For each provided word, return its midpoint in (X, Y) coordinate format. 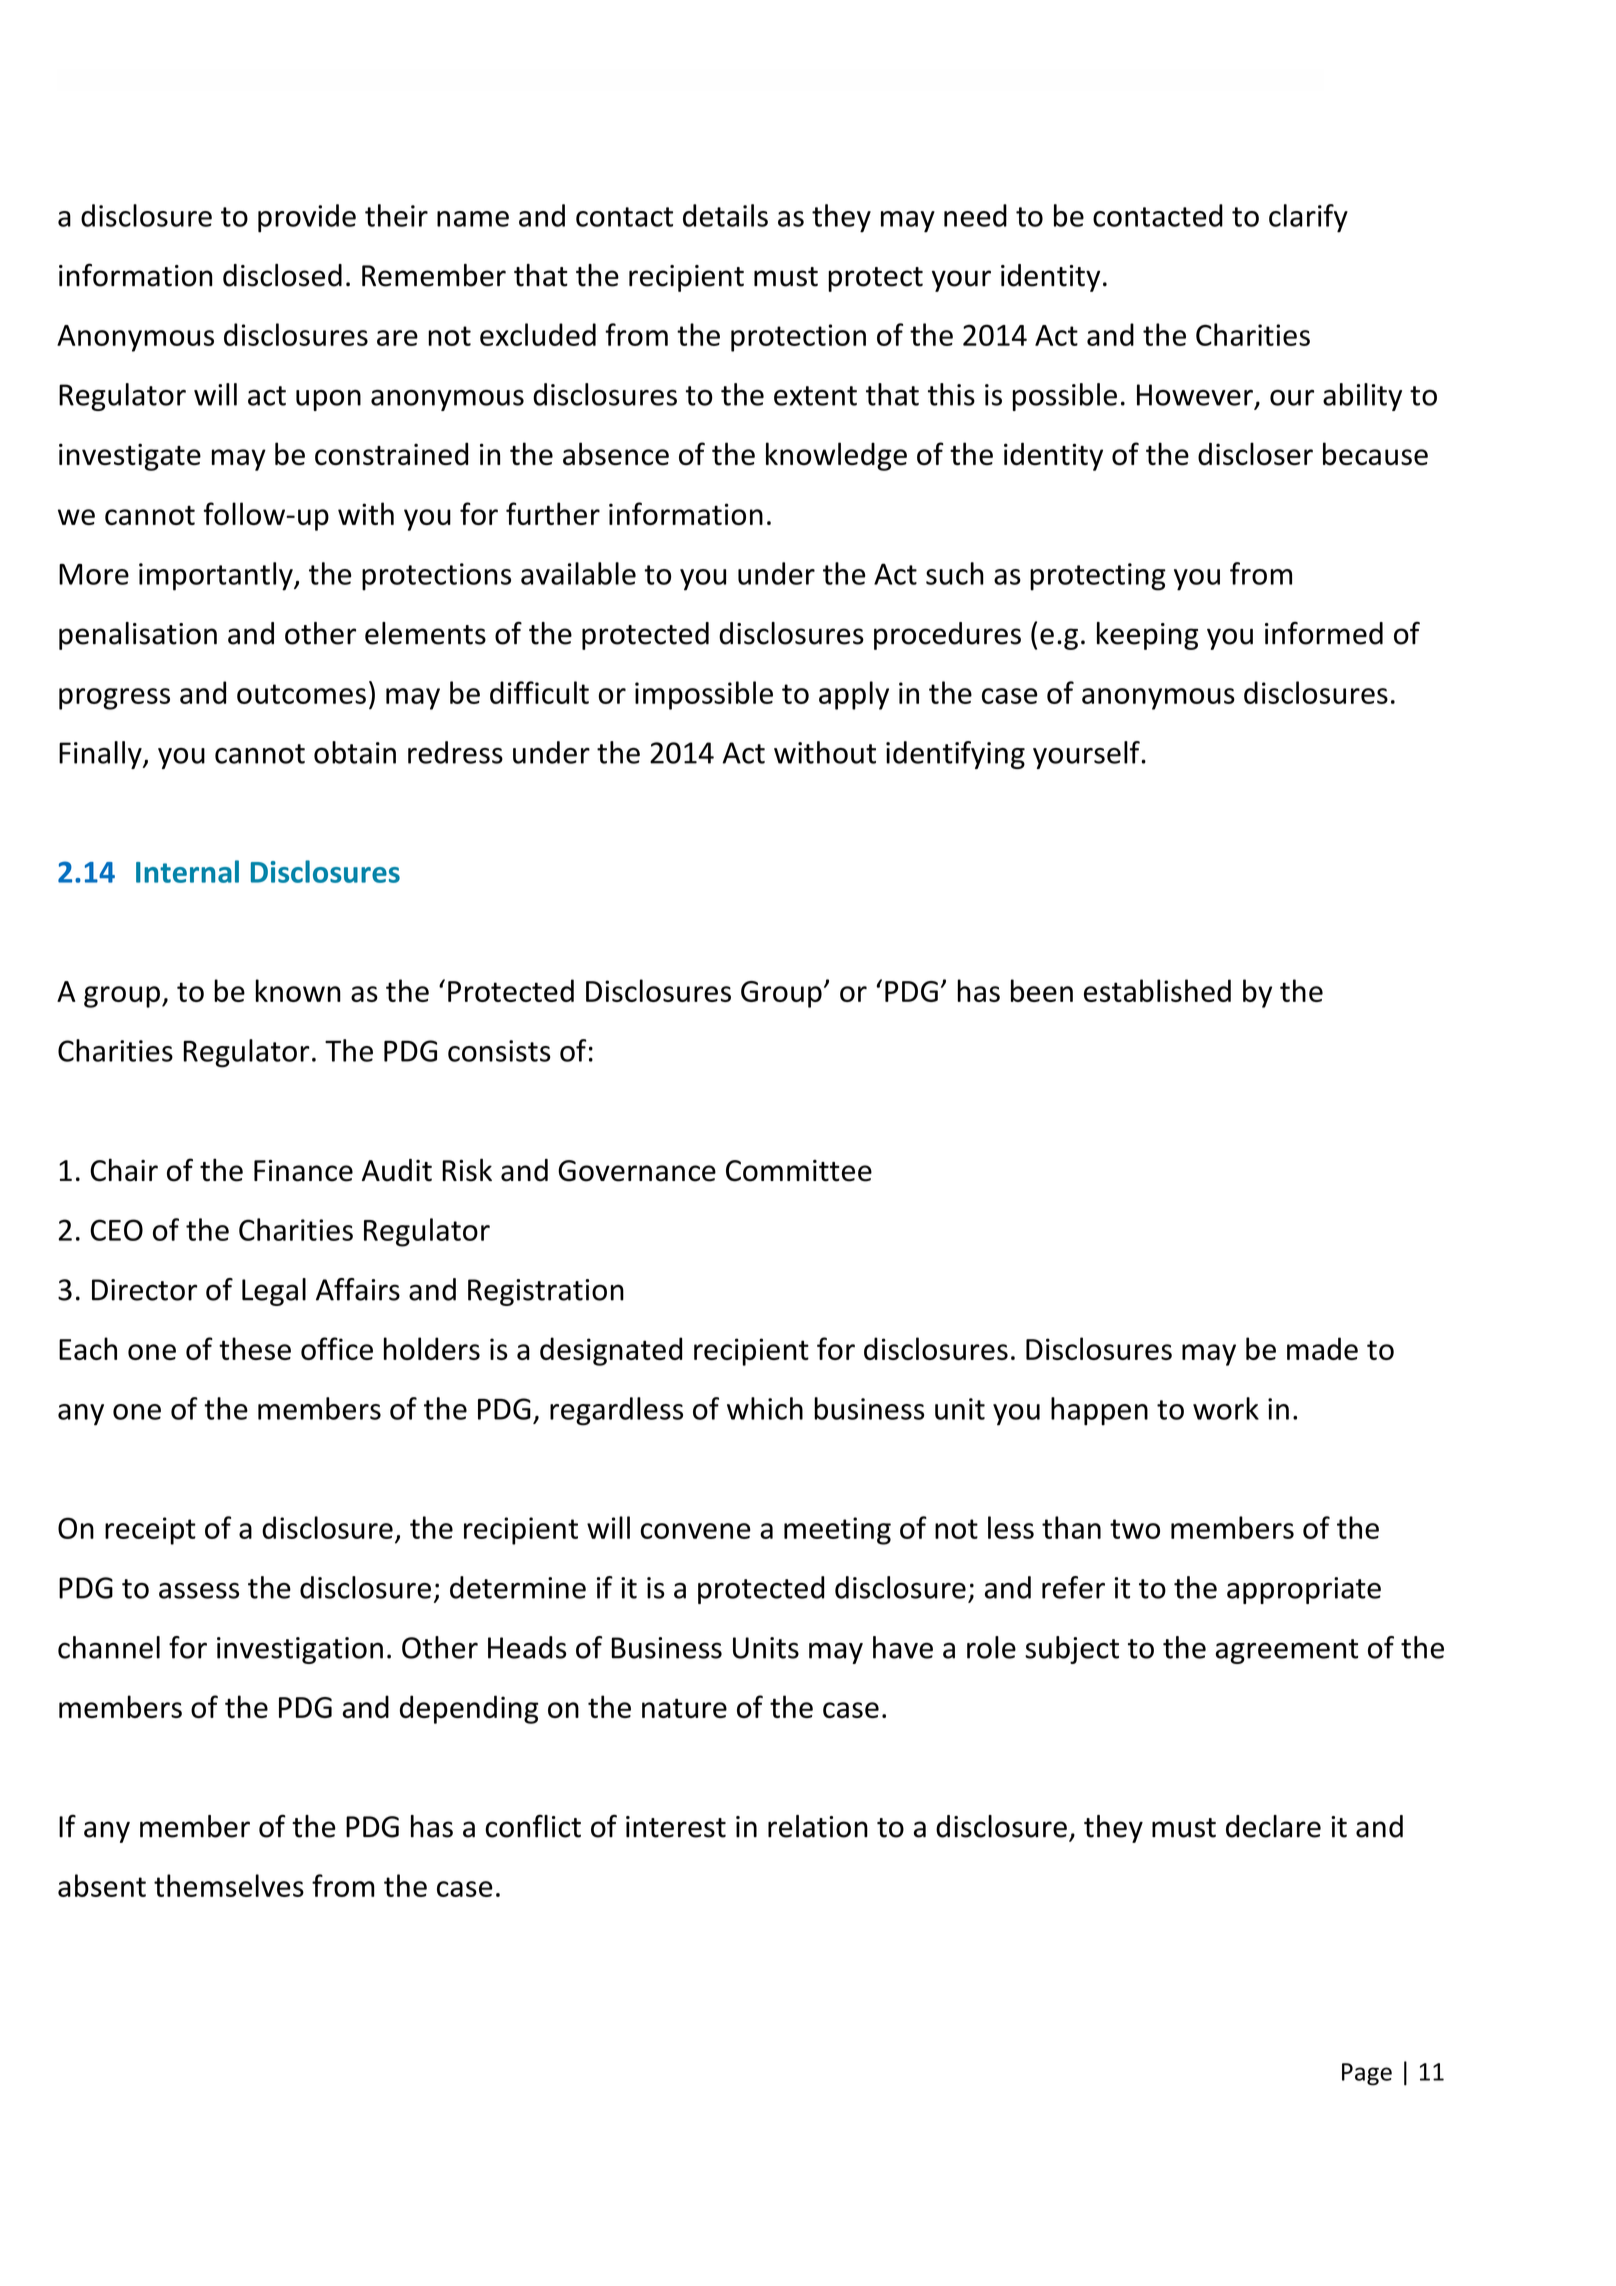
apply (854, 695)
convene (695, 1531)
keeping (1147, 636)
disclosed (282, 275)
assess (199, 1591)
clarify (1308, 218)
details (725, 215)
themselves (229, 1885)
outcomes (301, 694)
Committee (799, 1171)
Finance (303, 1171)
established (1157, 990)
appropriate (1304, 1590)
